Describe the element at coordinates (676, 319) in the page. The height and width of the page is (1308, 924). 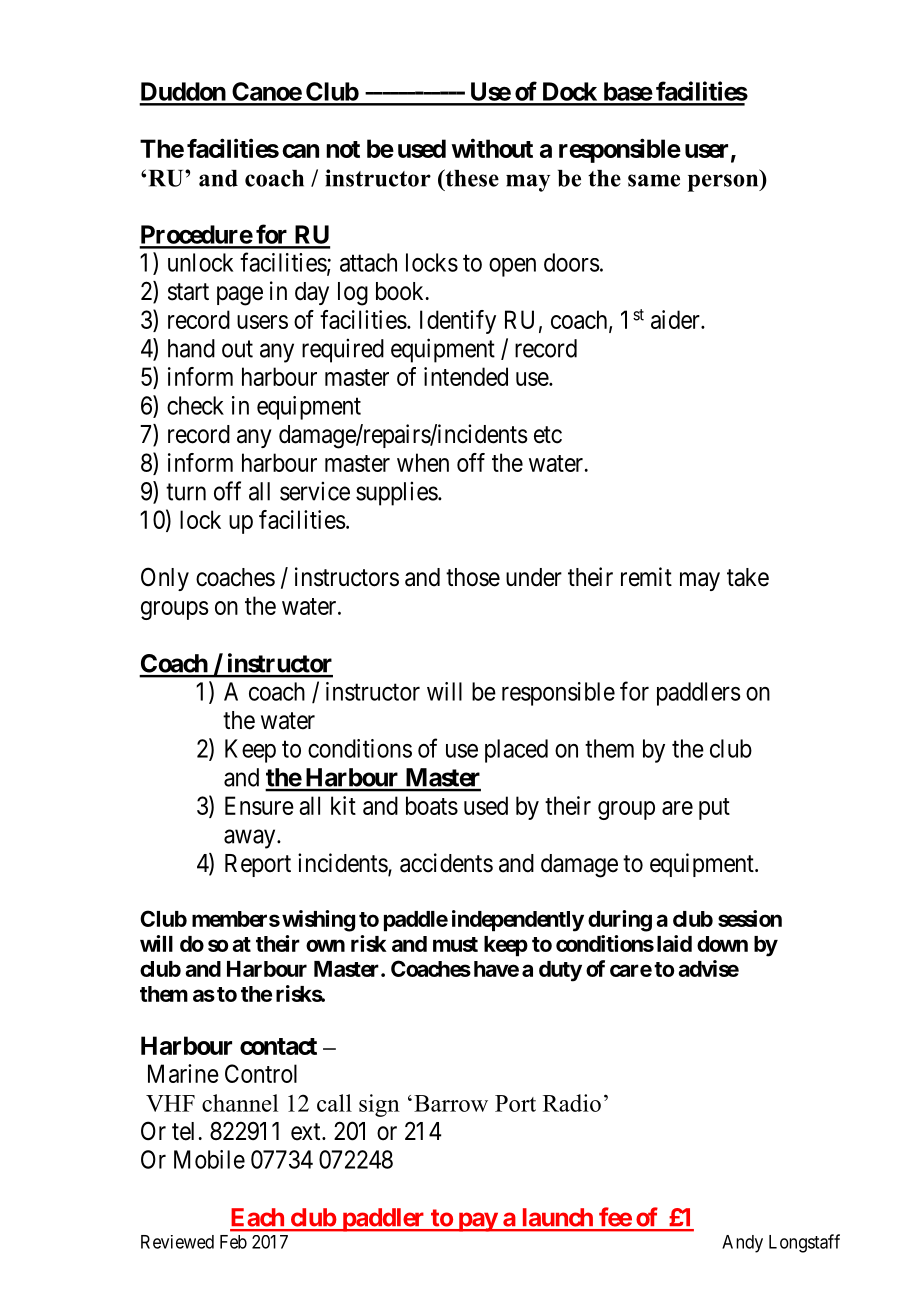
I see `aider` at that location.
